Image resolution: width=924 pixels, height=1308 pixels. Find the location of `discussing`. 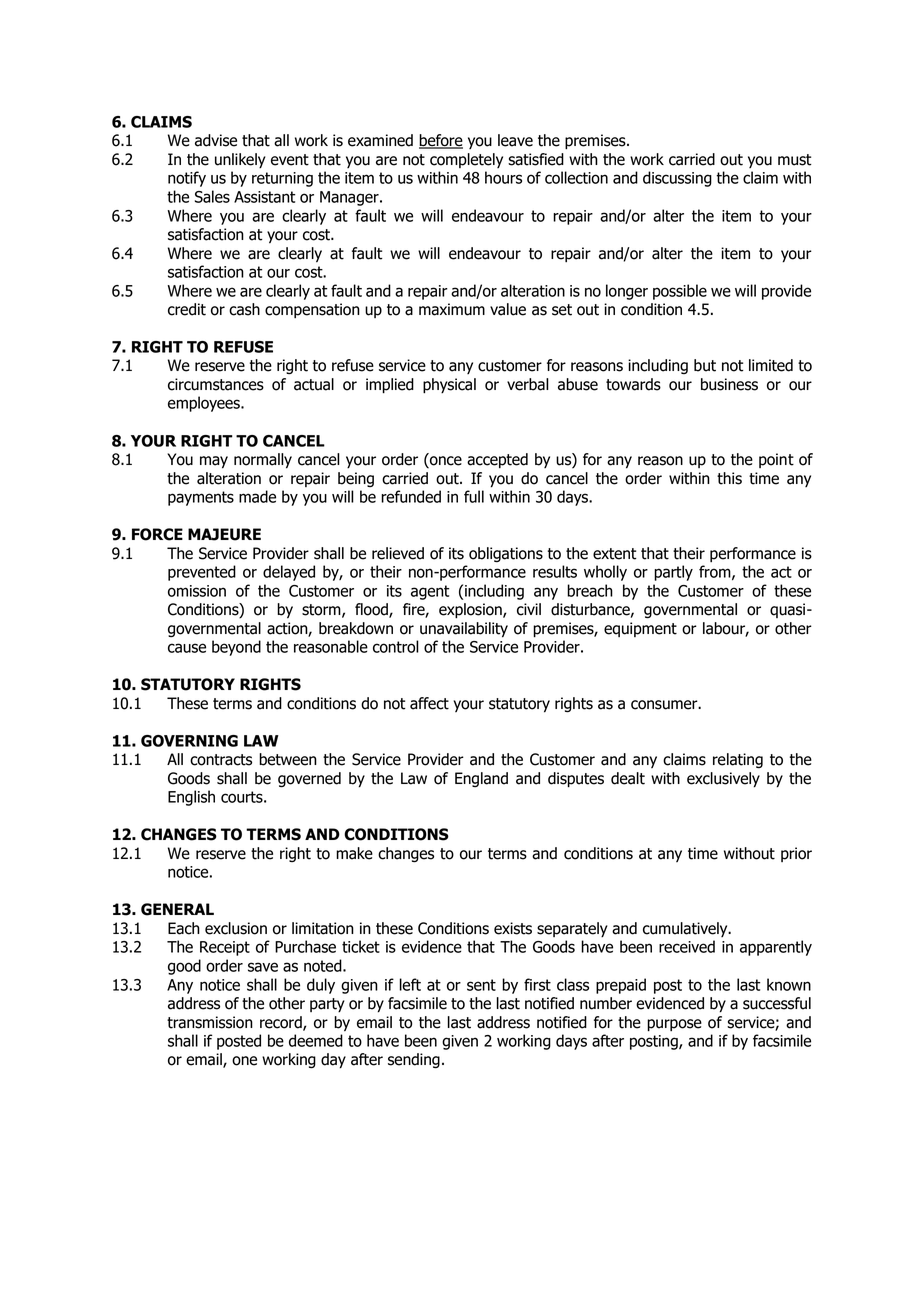

discussing is located at coordinates (677, 179).
